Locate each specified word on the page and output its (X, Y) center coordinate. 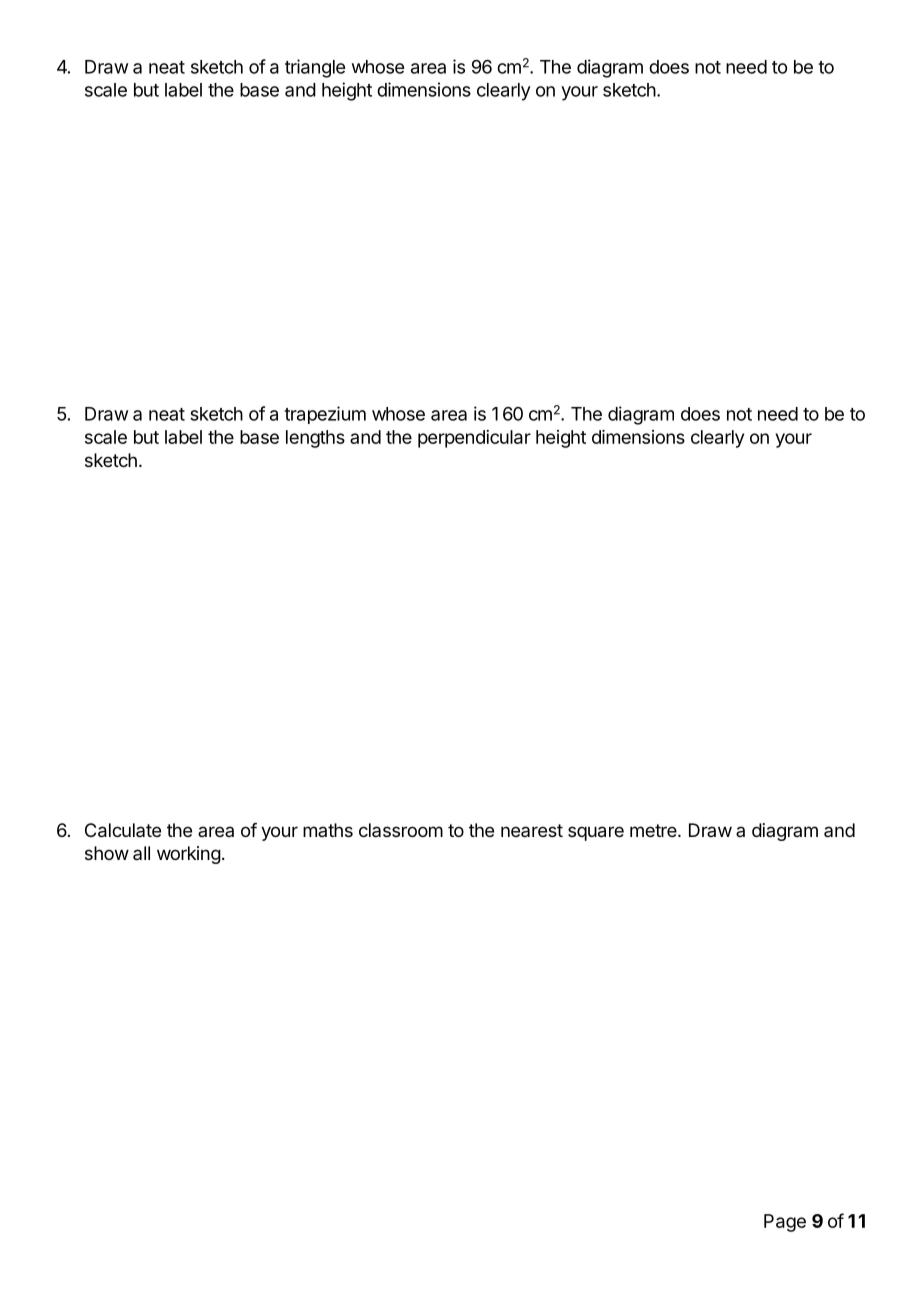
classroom (401, 830)
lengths (315, 439)
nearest (532, 830)
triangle (315, 68)
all (141, 853)
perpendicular (474, 439)
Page (785, 1223)
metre (654, 830)
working (189, 855)
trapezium (325, 415)
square (596, 833)
